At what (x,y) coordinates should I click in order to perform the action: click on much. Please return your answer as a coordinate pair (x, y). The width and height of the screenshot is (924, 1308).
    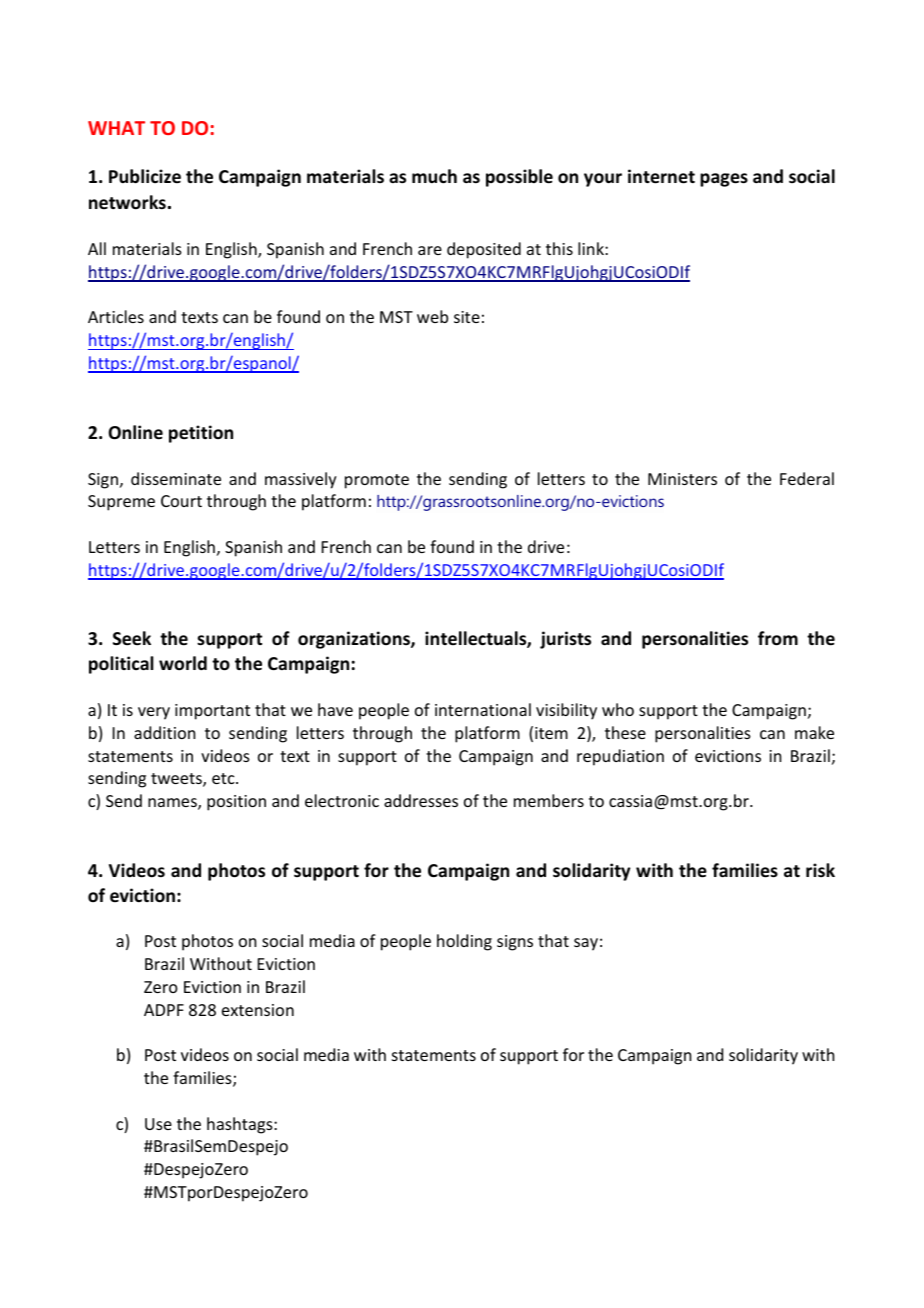
    Looking at the image, I should click on (434, 176).
